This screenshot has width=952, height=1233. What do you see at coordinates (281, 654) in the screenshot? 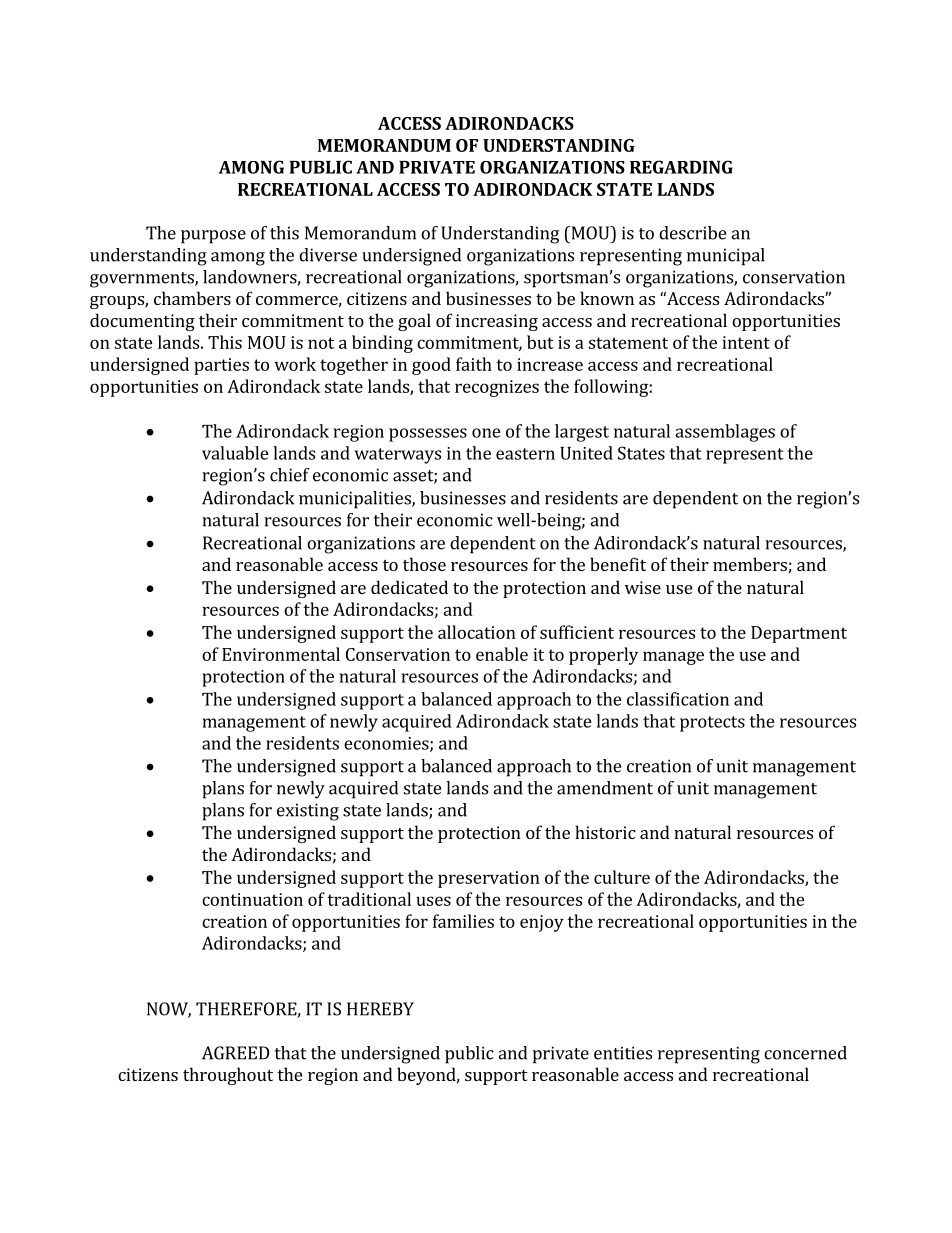
I see `Environmental` at bounding box center [281, 654].
